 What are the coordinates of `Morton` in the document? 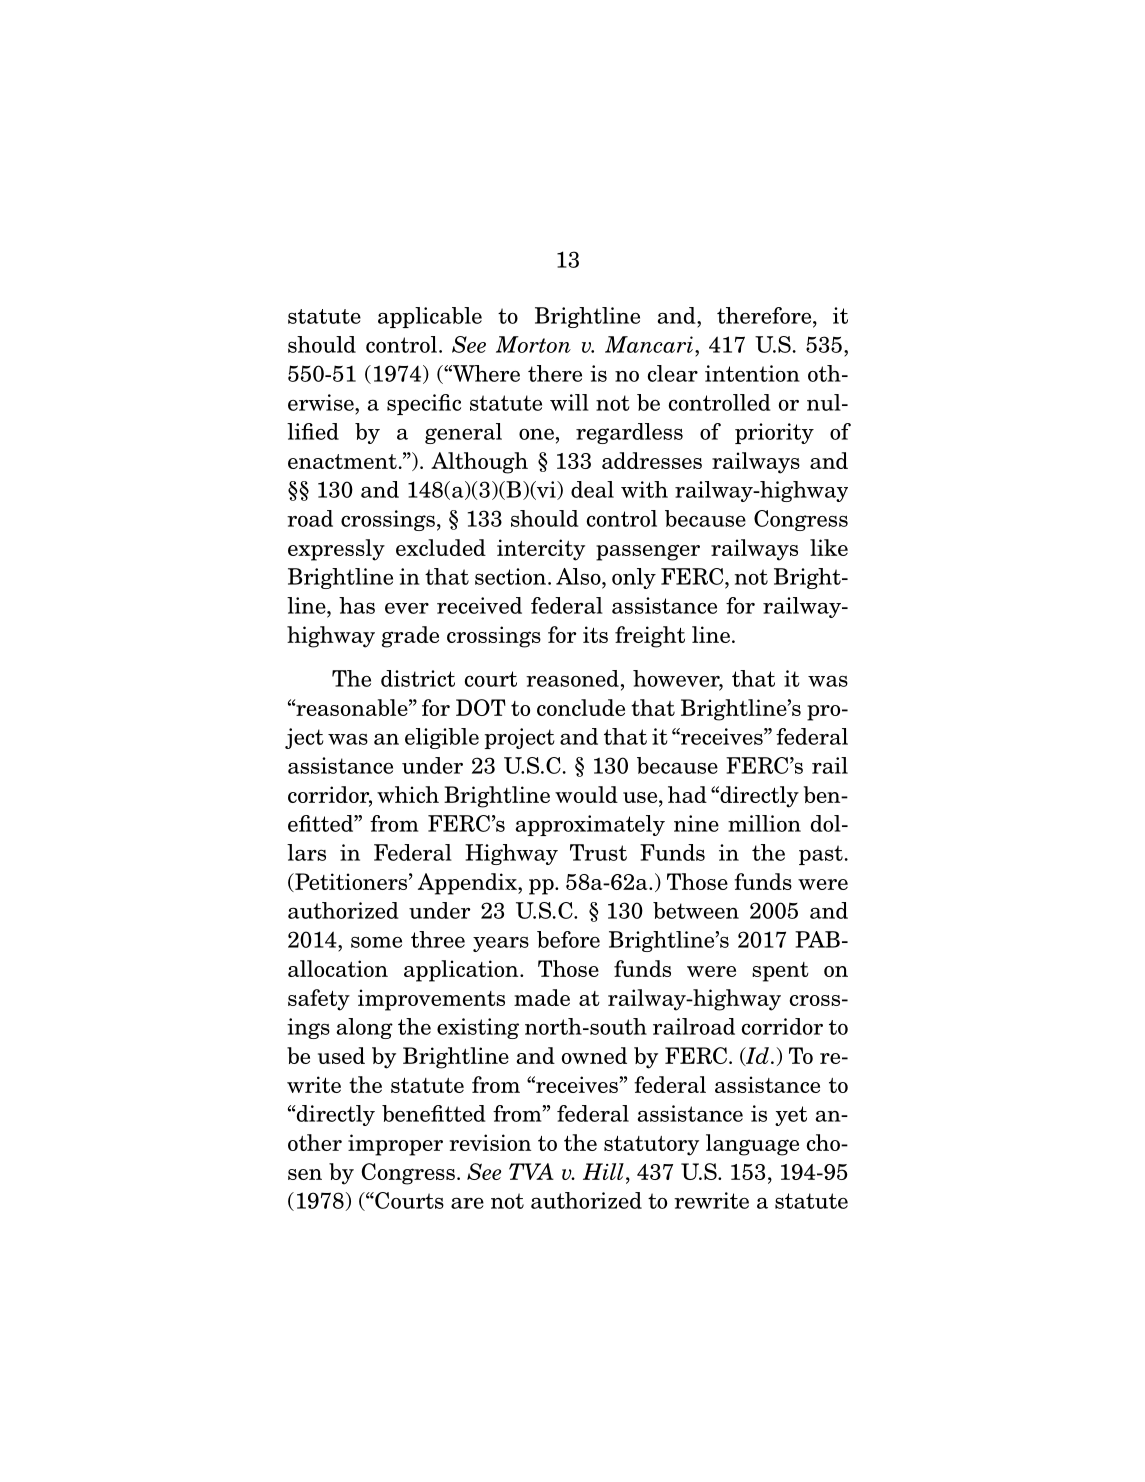 It's located at (533, 344).
